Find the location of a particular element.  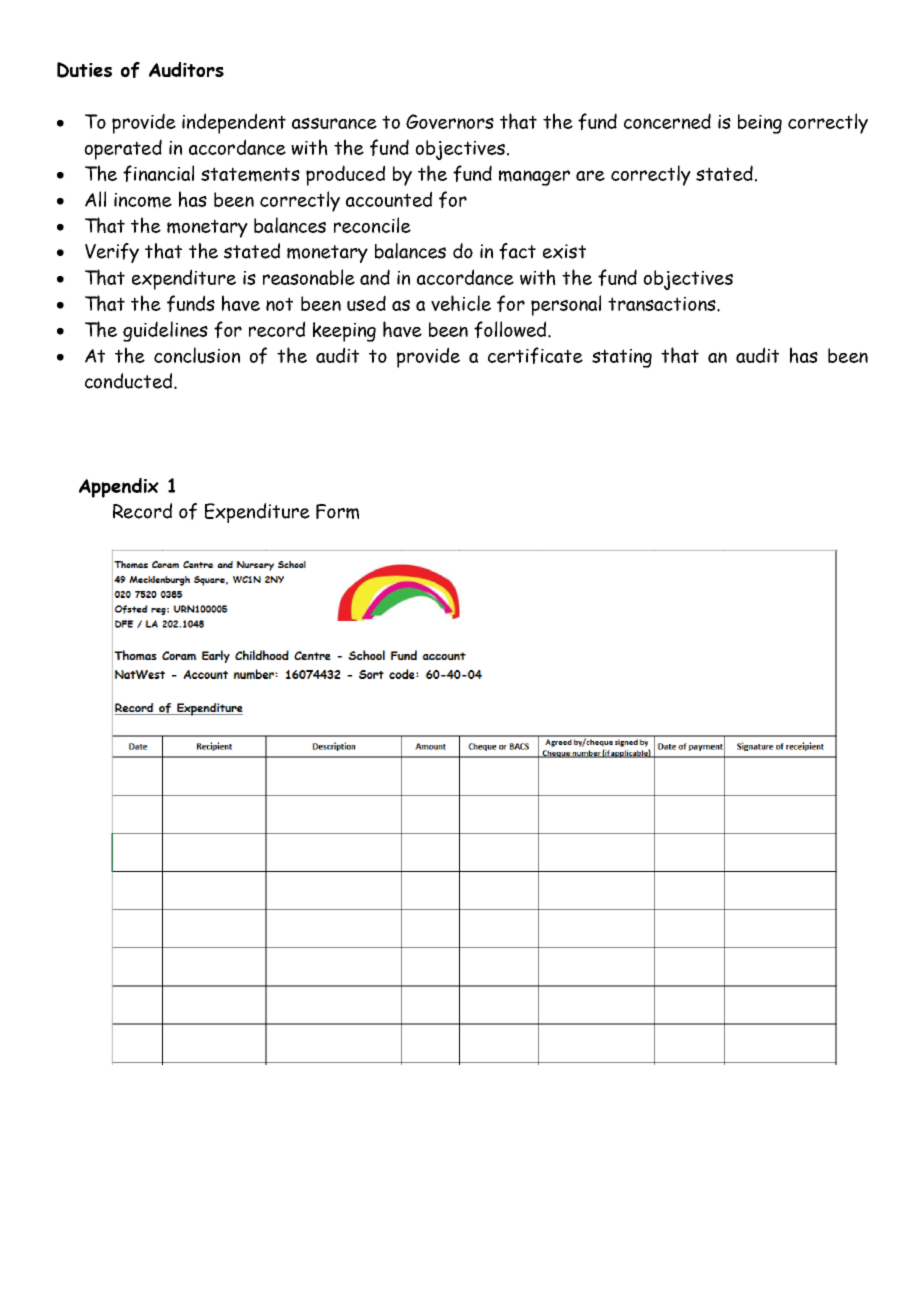

Form is located at coordinates (337, 511).
